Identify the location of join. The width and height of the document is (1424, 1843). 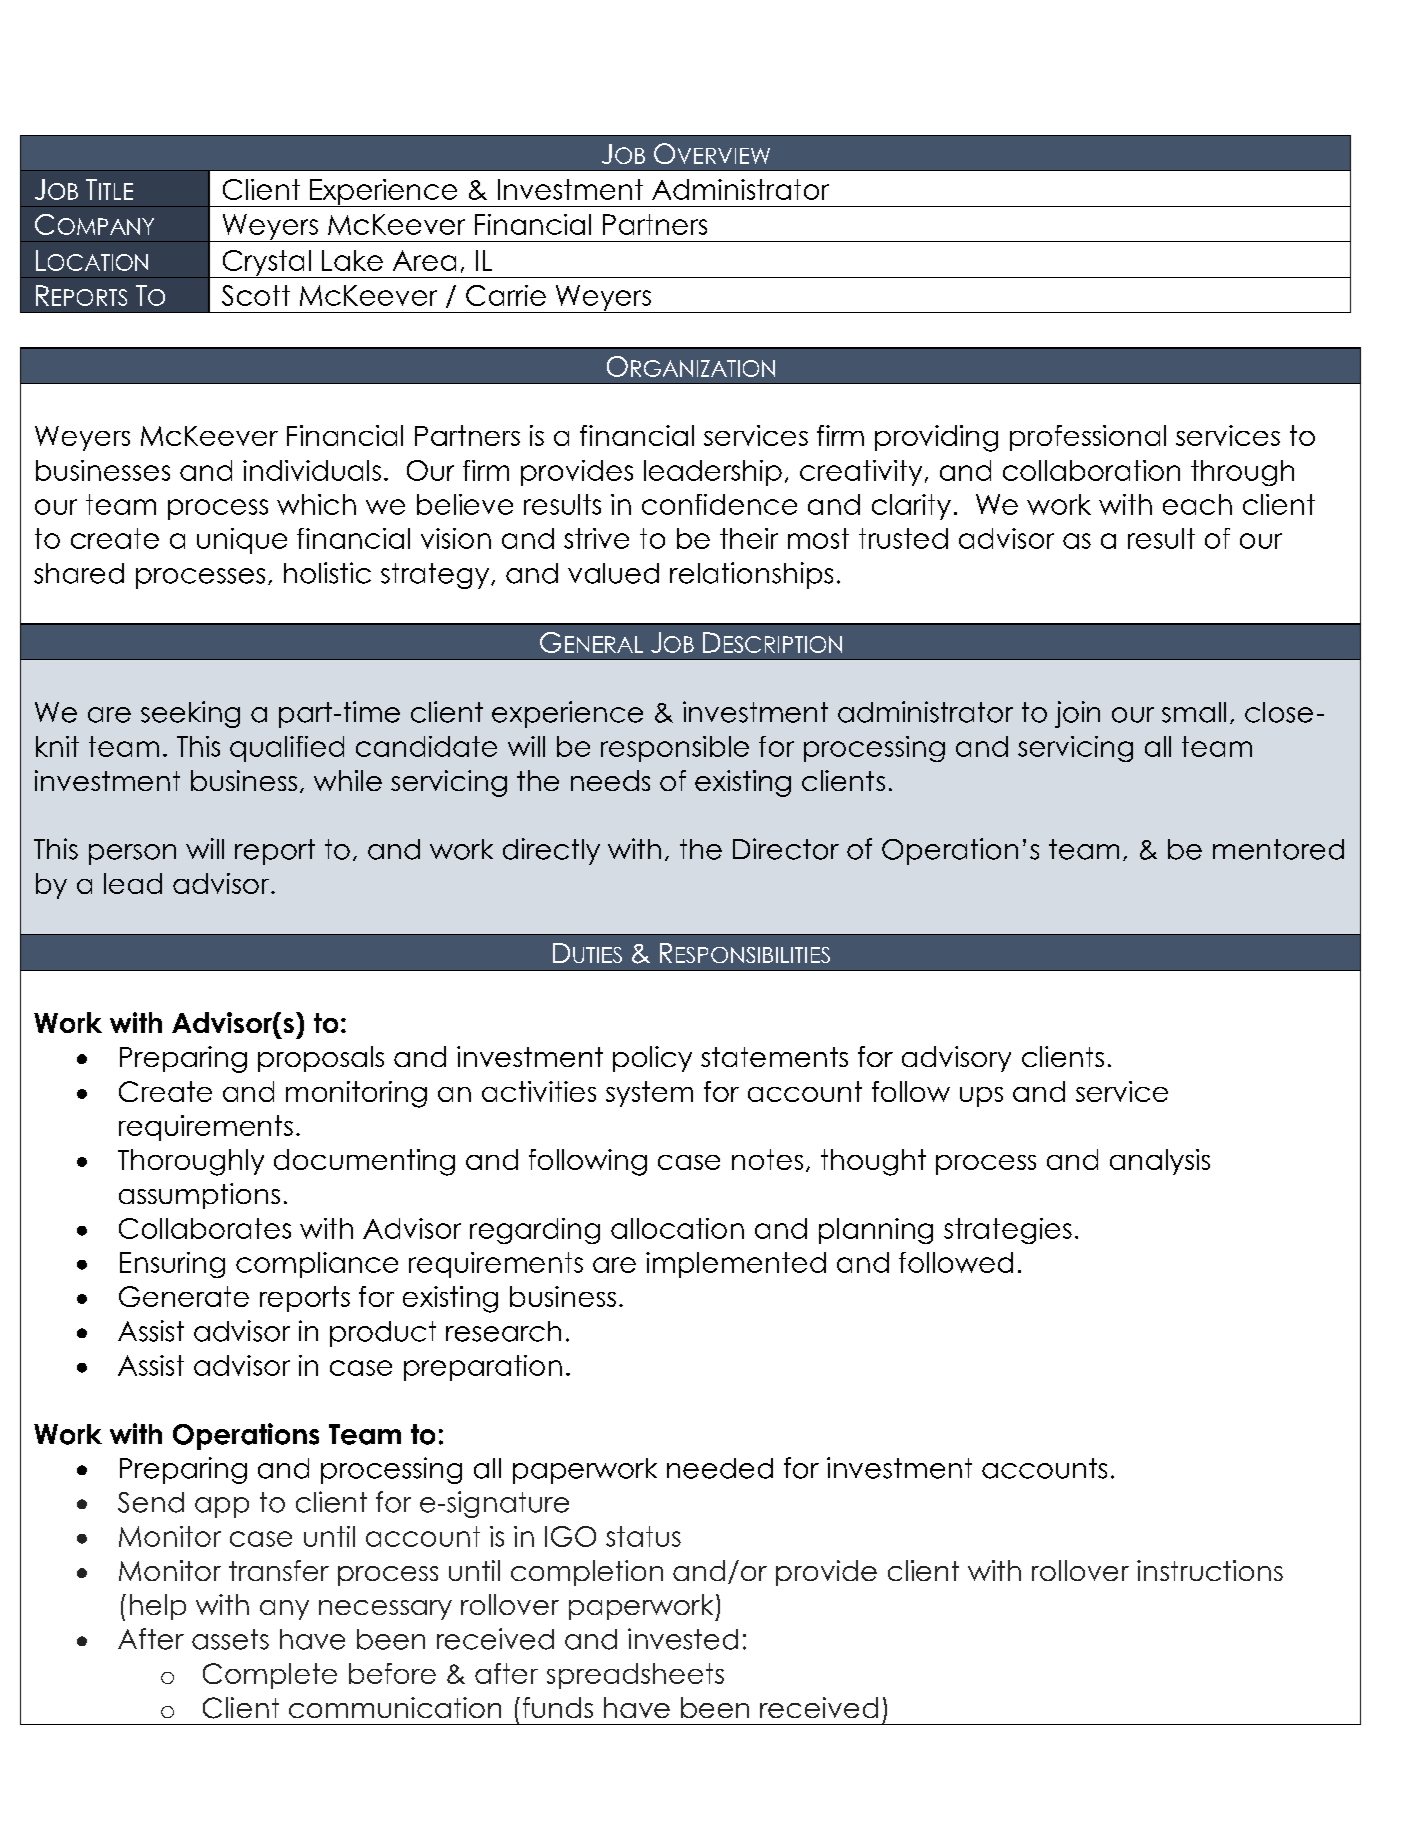
(1077, 714).
